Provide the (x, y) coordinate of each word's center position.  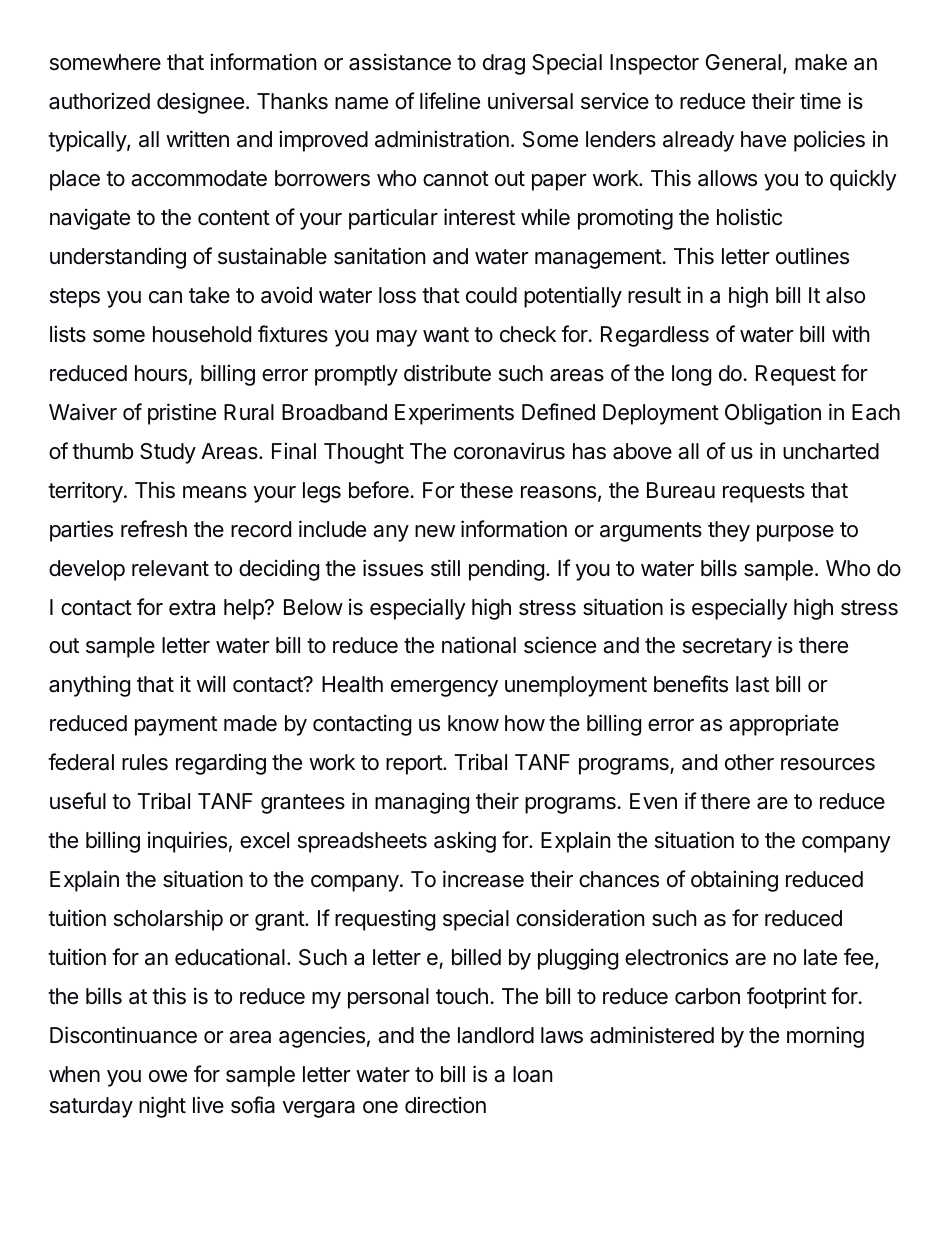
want (446, 335)
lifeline (450, 101)
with (851, 333)
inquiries (187, 842)
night (162, 1107)
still (445, 568)
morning (825, 1037)
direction (445, 1105)
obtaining (734, 881)
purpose (795, 533)
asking (465, 842)
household (202, 334)
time (820, 101)
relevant (170, 568)
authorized (99, 101)
